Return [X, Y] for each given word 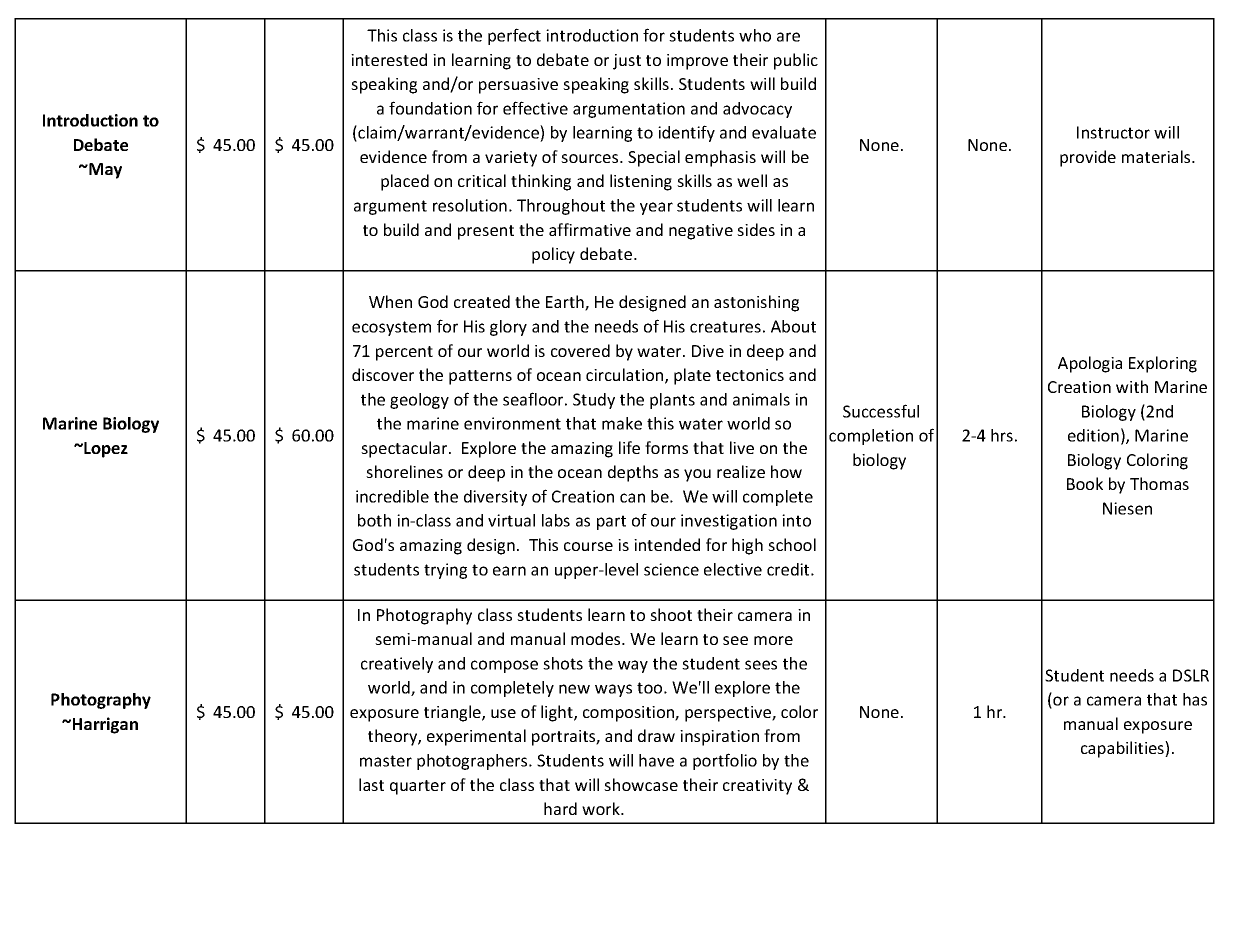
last [371, 784]
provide [1088, 158]
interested [389, 59]
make [622, 423]
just [627, 62]
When [390, 301]
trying [445, 571]
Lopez [105, 450]
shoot [671, 614]
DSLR [1191, 675]
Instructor [1113, 132]
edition [1093, 435]
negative [701, 232]
